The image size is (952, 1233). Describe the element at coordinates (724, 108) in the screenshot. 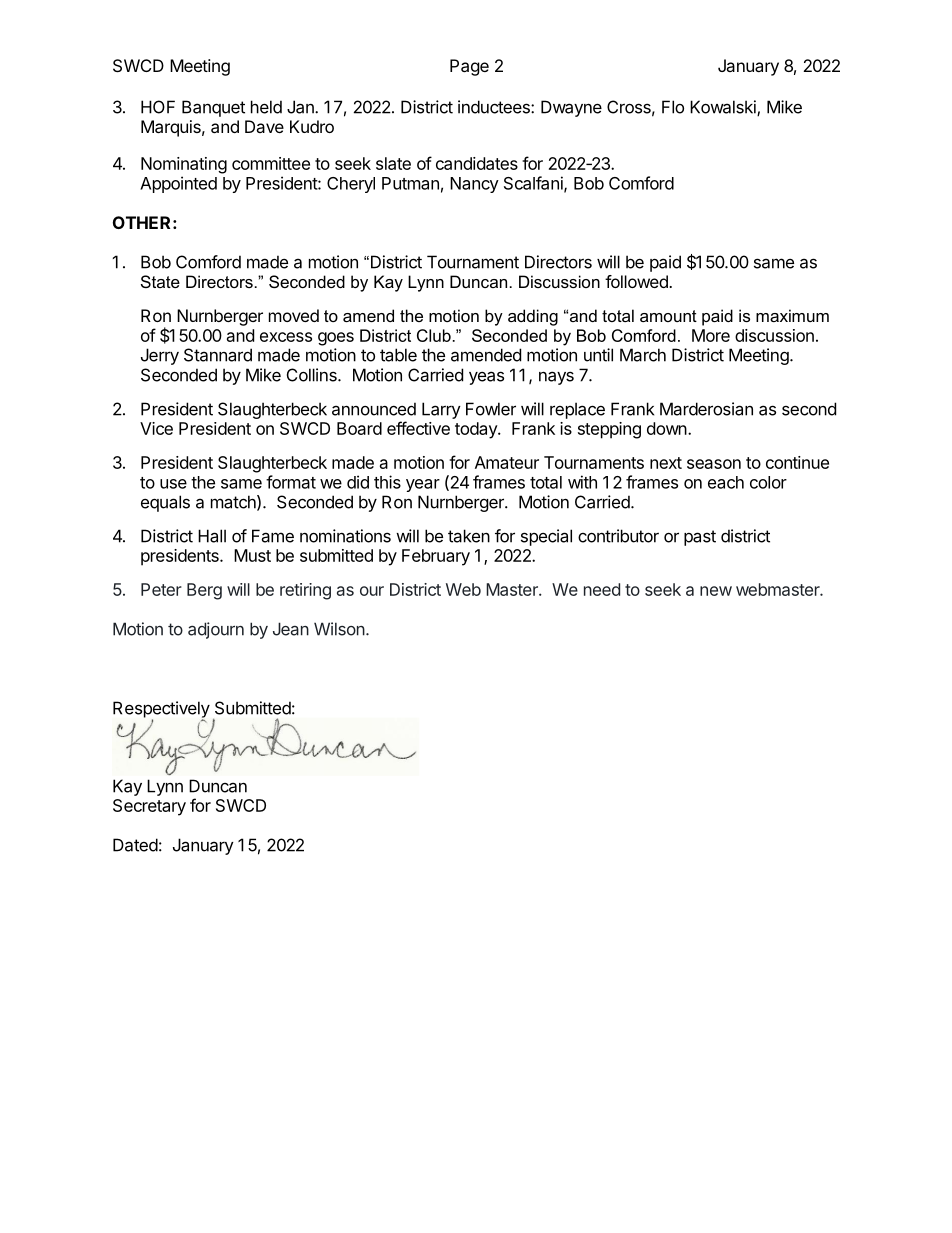

I see `Kowalski` at that location.
